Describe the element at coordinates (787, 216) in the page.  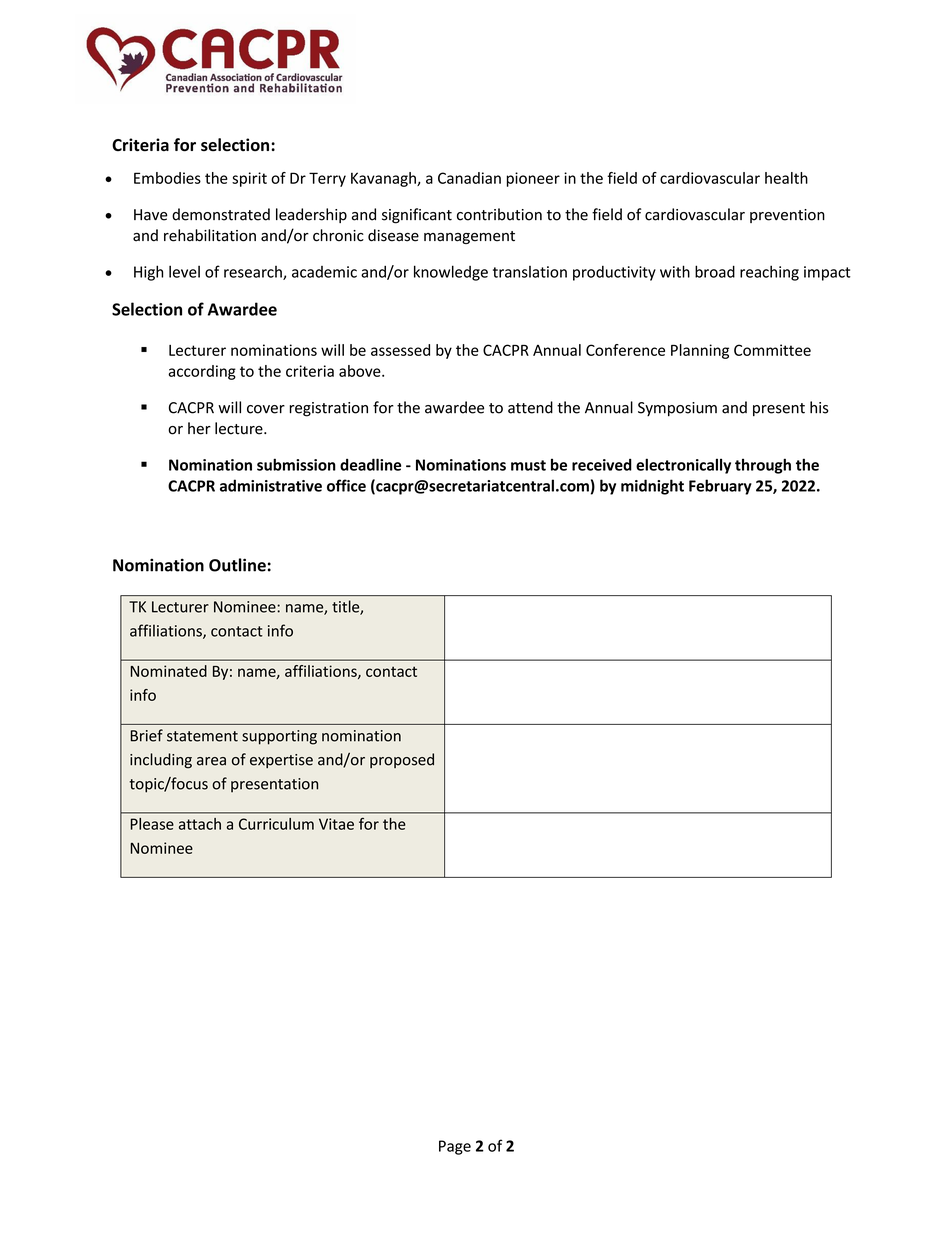
I see `prevention` at that location.
